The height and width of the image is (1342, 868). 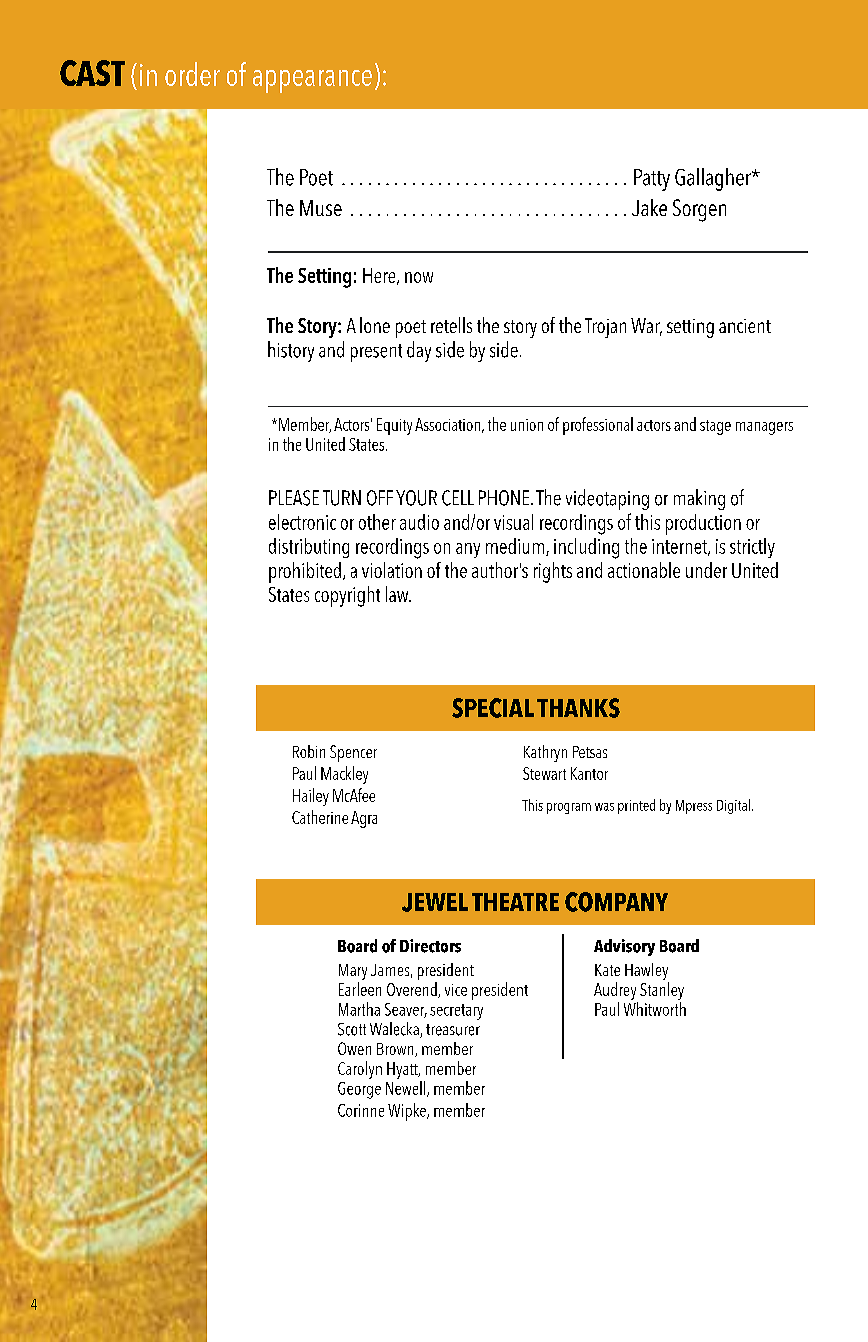 What do you see at coordinates (311, 797) in the image?
I see `Hailey` at bounding box center [311, 797].
